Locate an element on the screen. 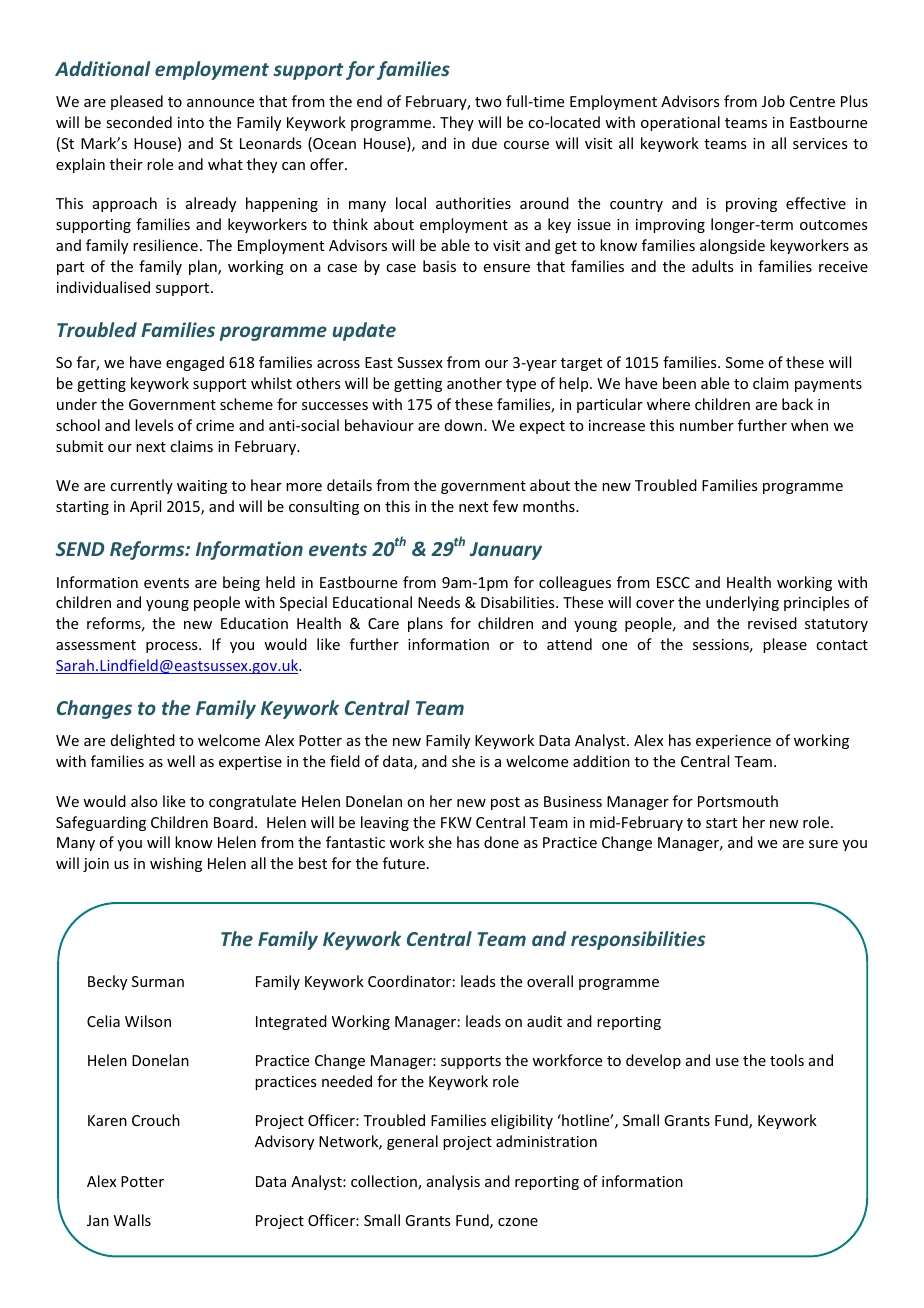 The image size is (924, 1308). few is located at coordinates (505, 506).
